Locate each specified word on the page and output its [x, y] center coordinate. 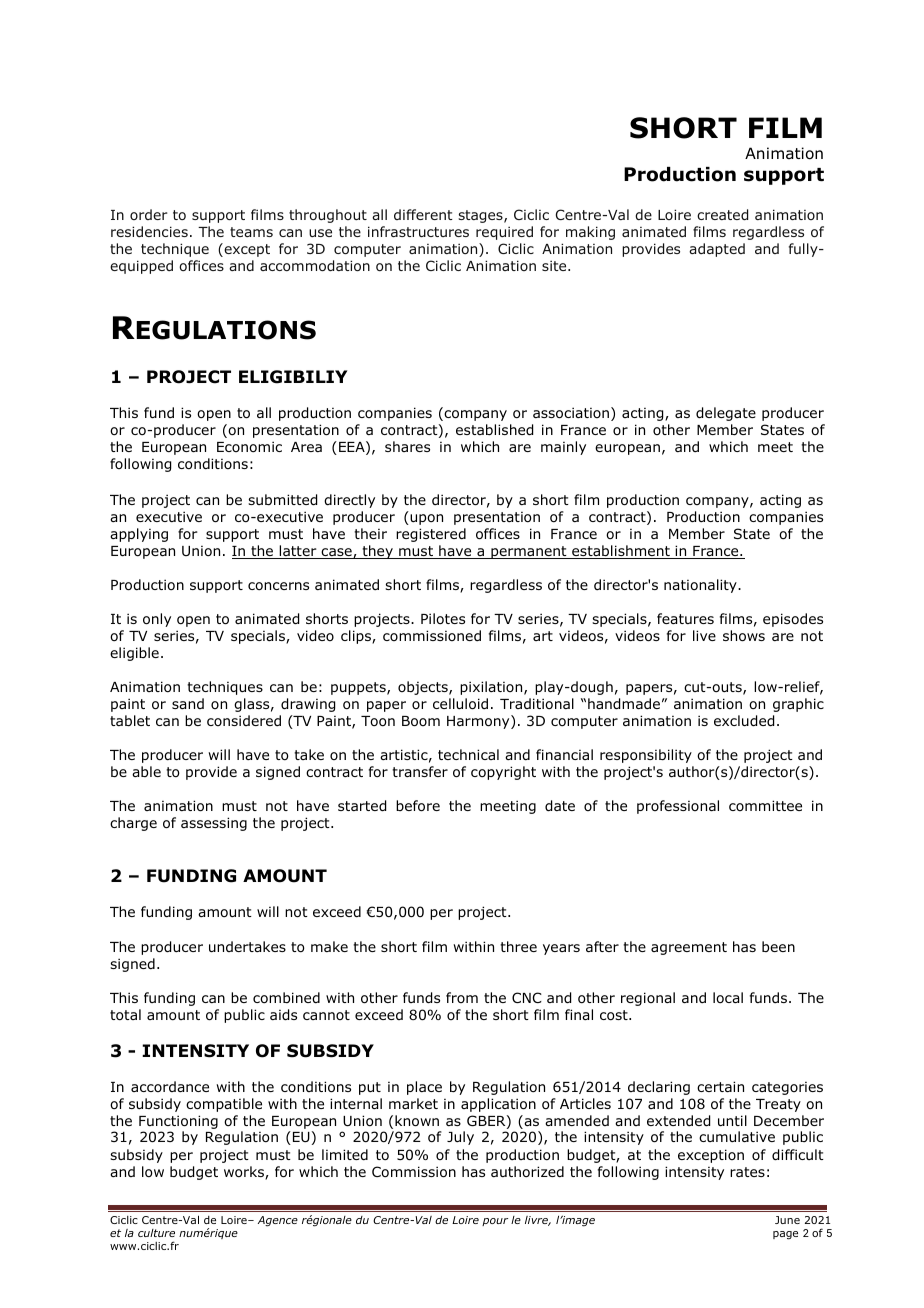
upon [425, 519]
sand [188, 703]
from [462, 997]
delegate [726, 414]
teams [251, 232]
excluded [744, 721]
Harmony [479, 722]
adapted [717, 250]
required [504, 233]
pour [495, 1222]
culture [156, 1233]
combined [286, 997]
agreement [689, 948]
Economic [249, 446]
